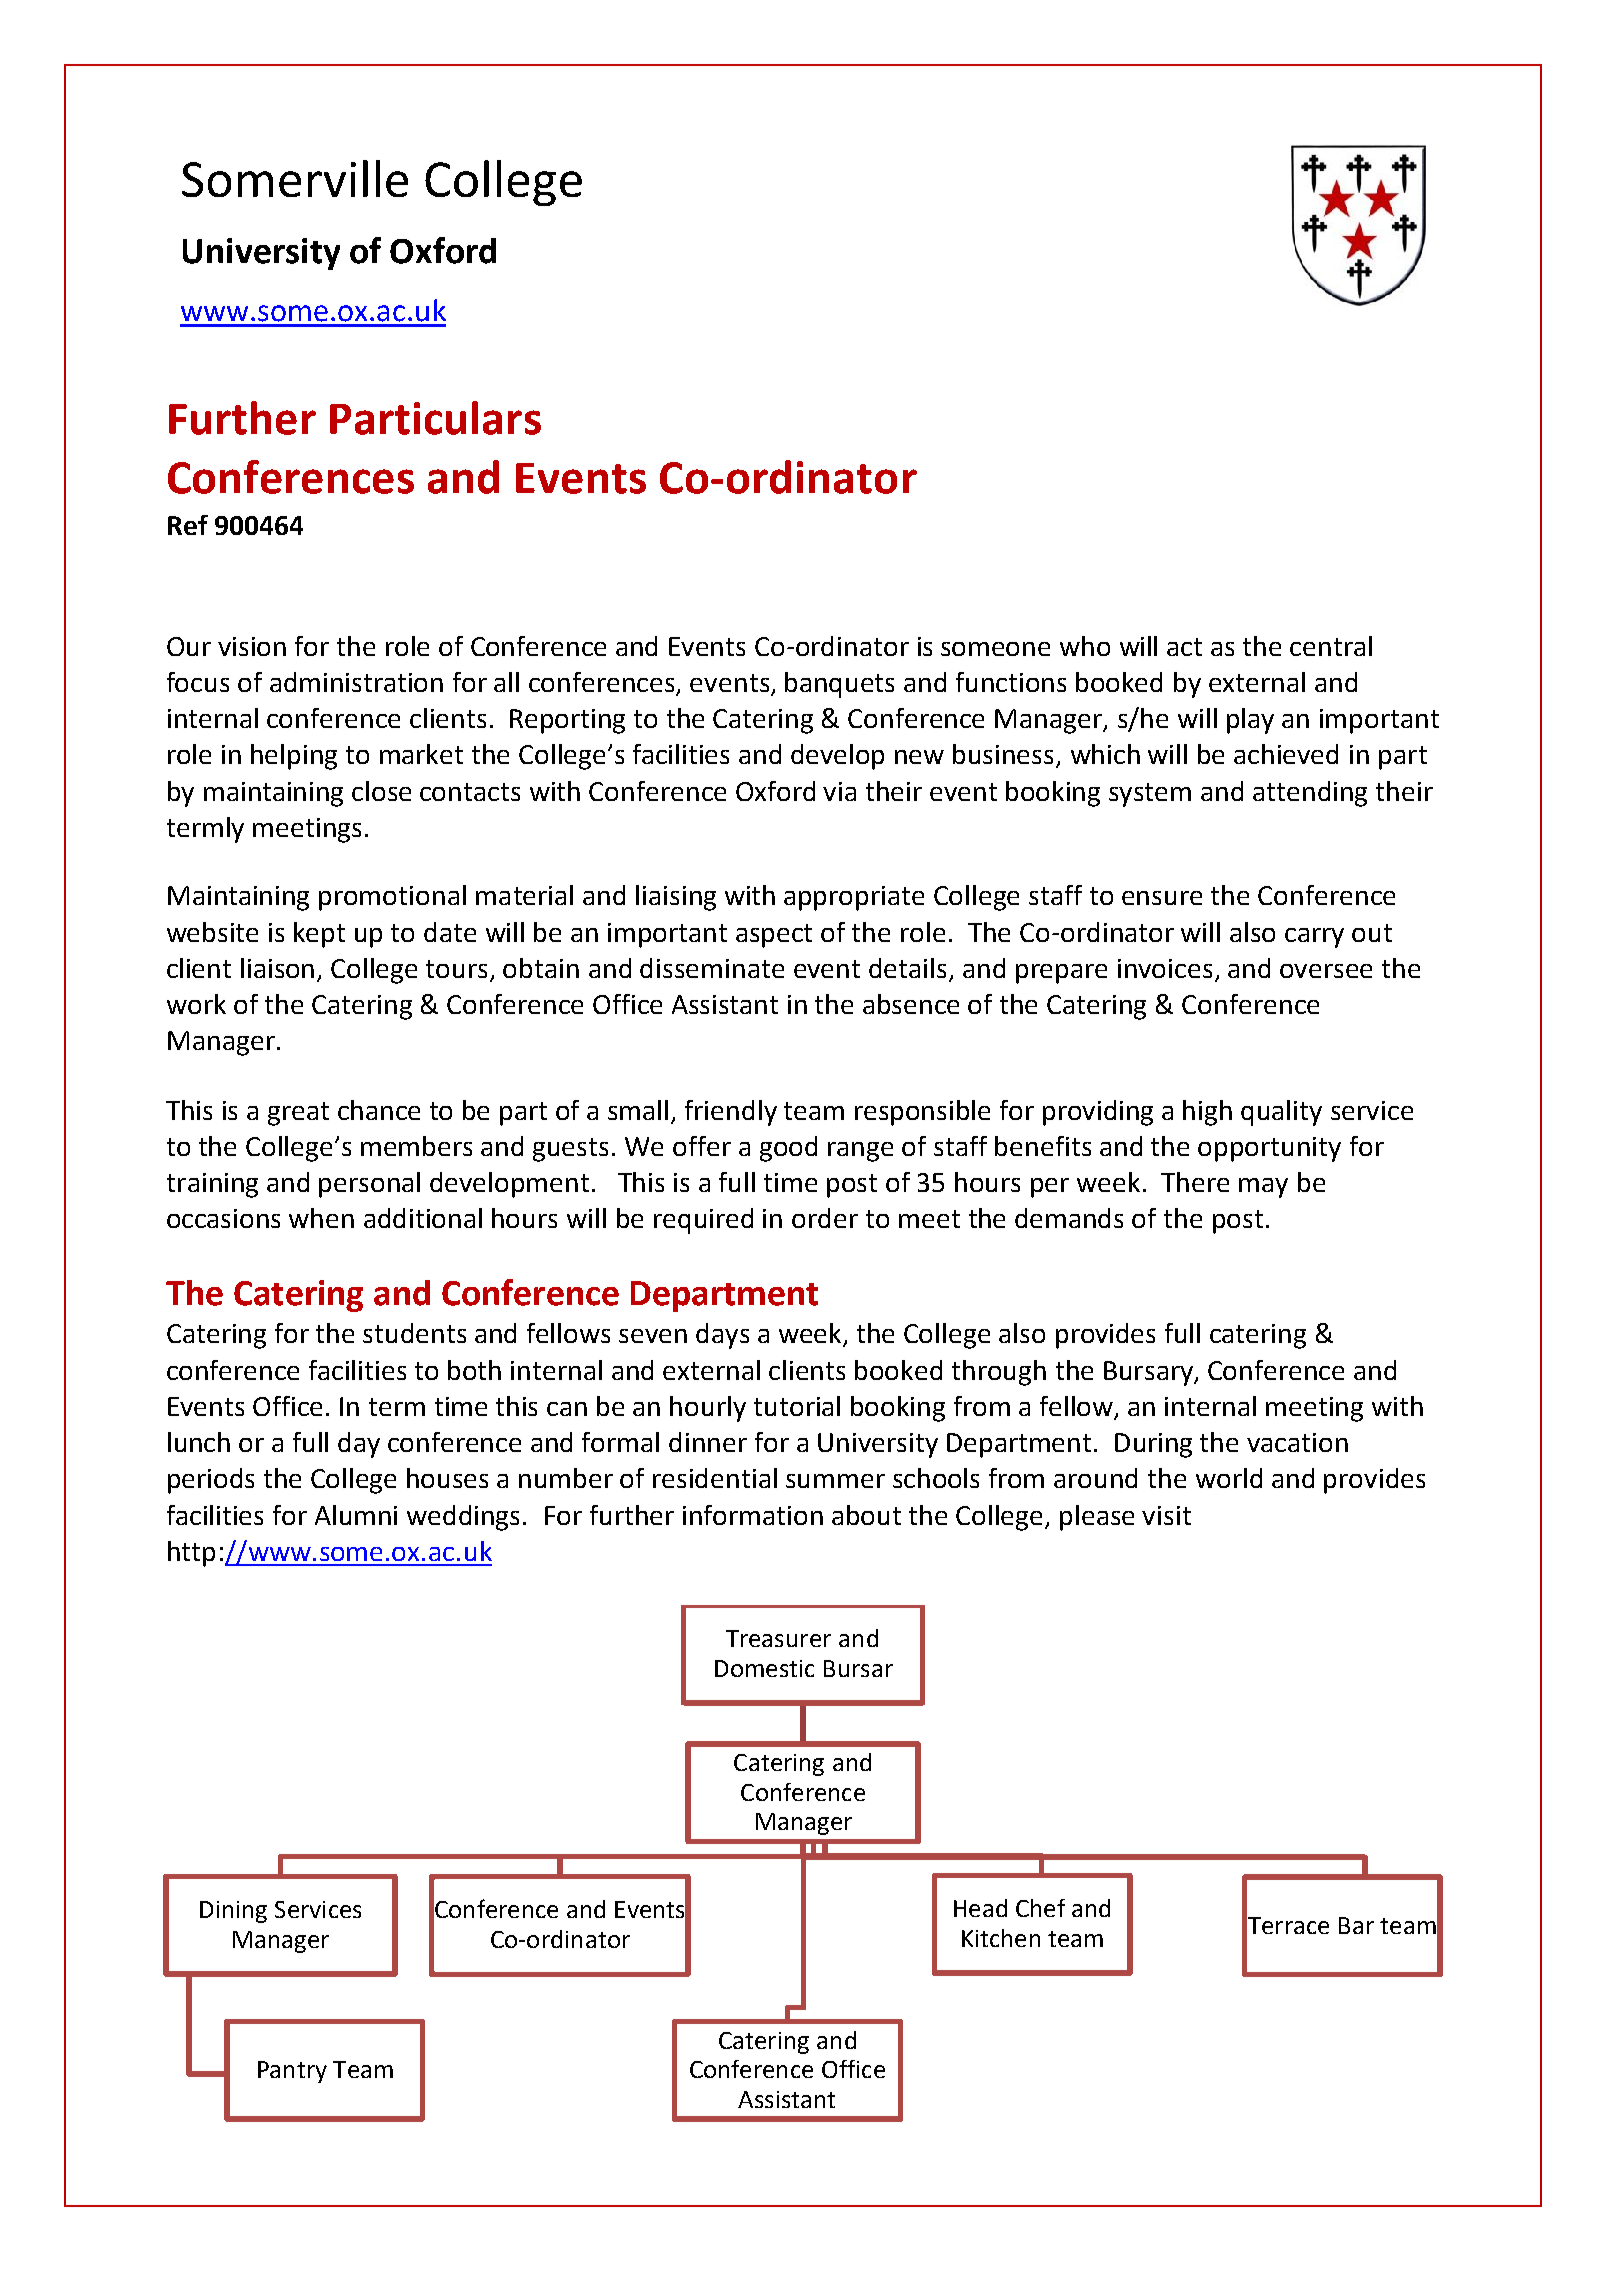 This screenshot has height=2271, width=1606. What do you see at coordinates (292, 2072) in the screenshot?
I see `Pantry` at bounding box center [292, 2072].
